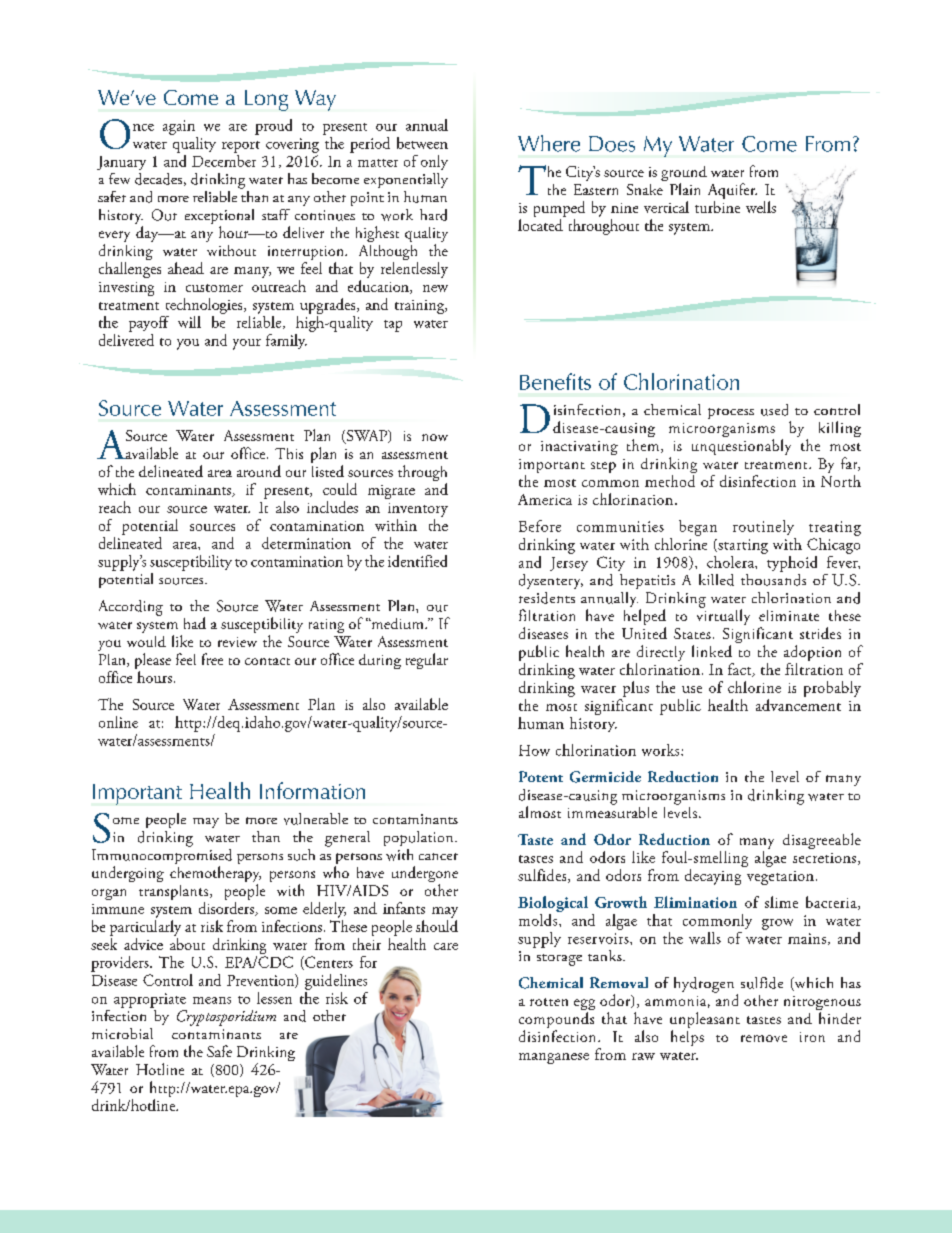  What do you see at coordinates (798, 703) in the image?
I see `advancement` at bounding box center [798, 703].
